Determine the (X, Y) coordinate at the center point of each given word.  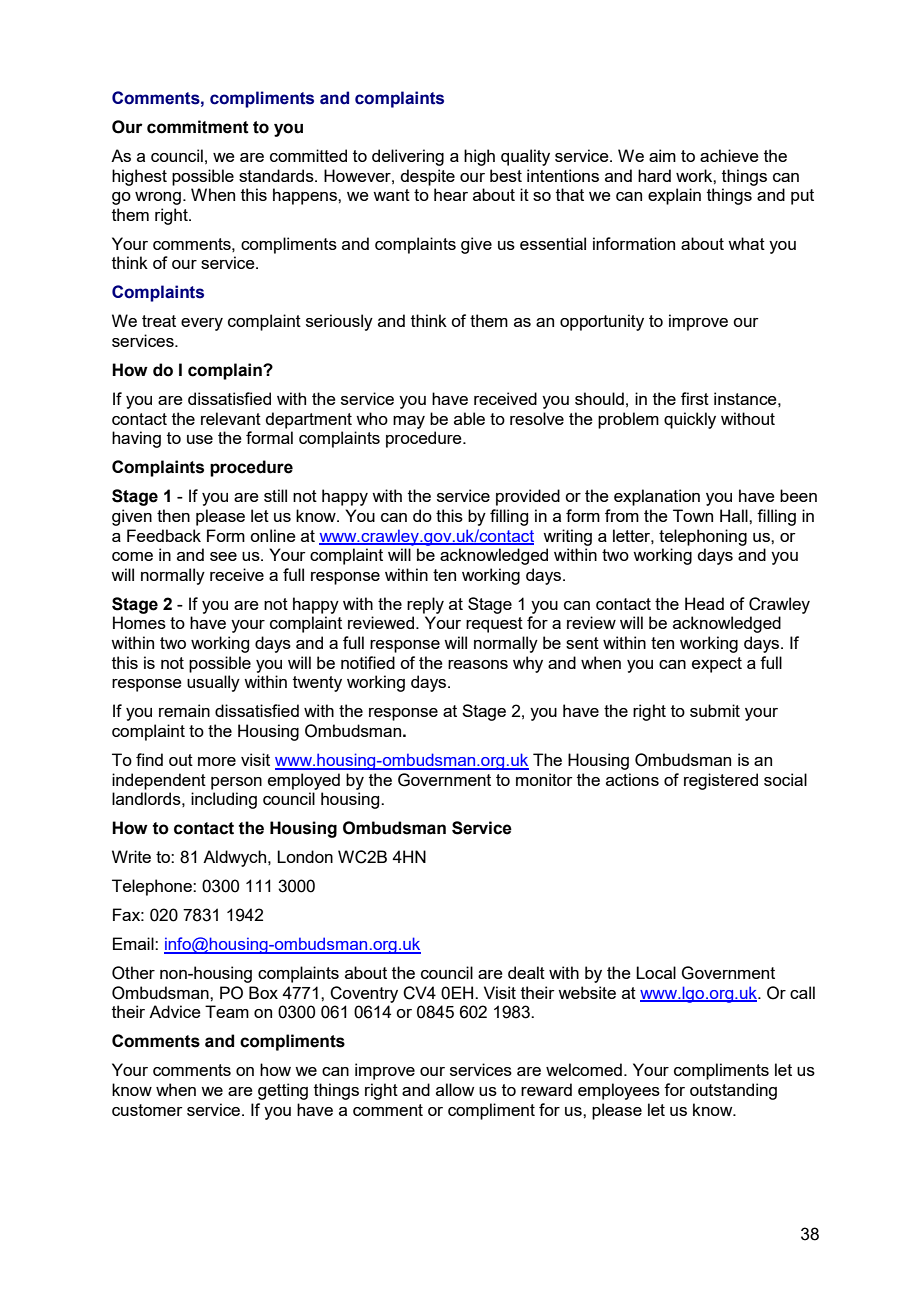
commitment (198, 127)
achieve (729, 155)
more (217, 761)
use (200, 439)
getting (283, 1091)
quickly (690, 420)
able (469, 418)
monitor (544, 779)
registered (721, 781)
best (506, 175)
